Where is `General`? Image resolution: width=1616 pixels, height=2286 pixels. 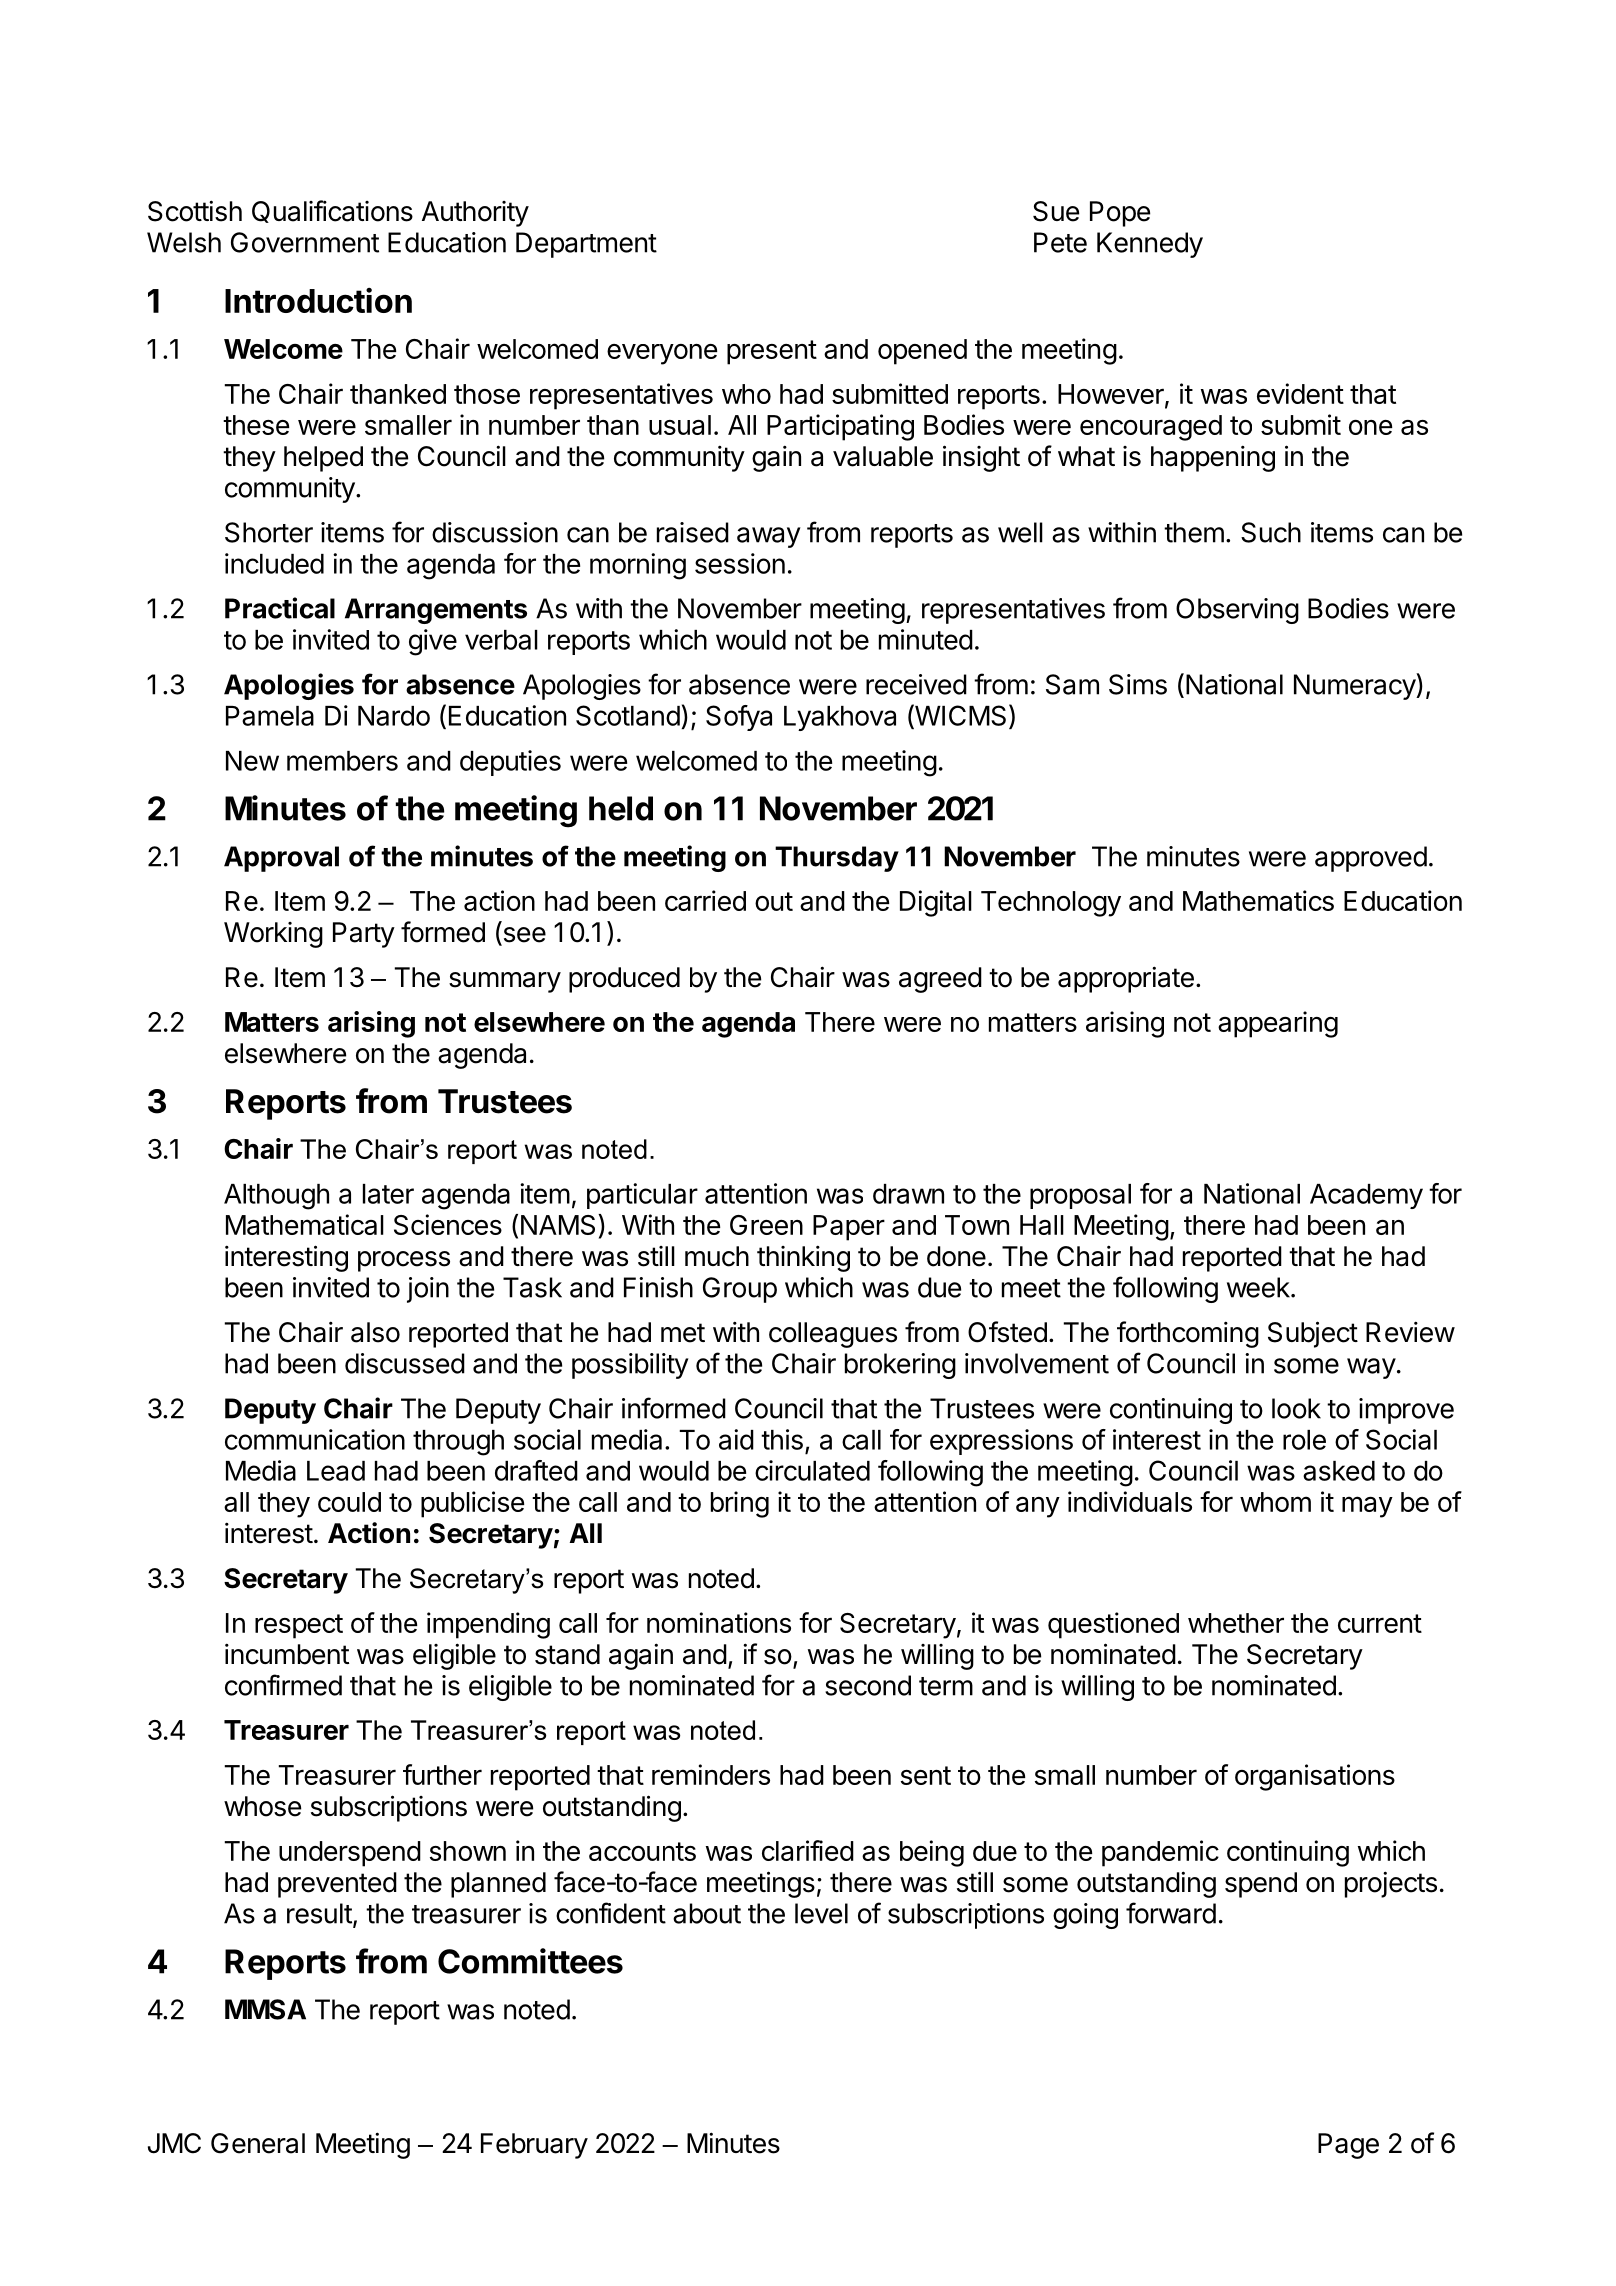 General is located at coordinates (258, 2143).
